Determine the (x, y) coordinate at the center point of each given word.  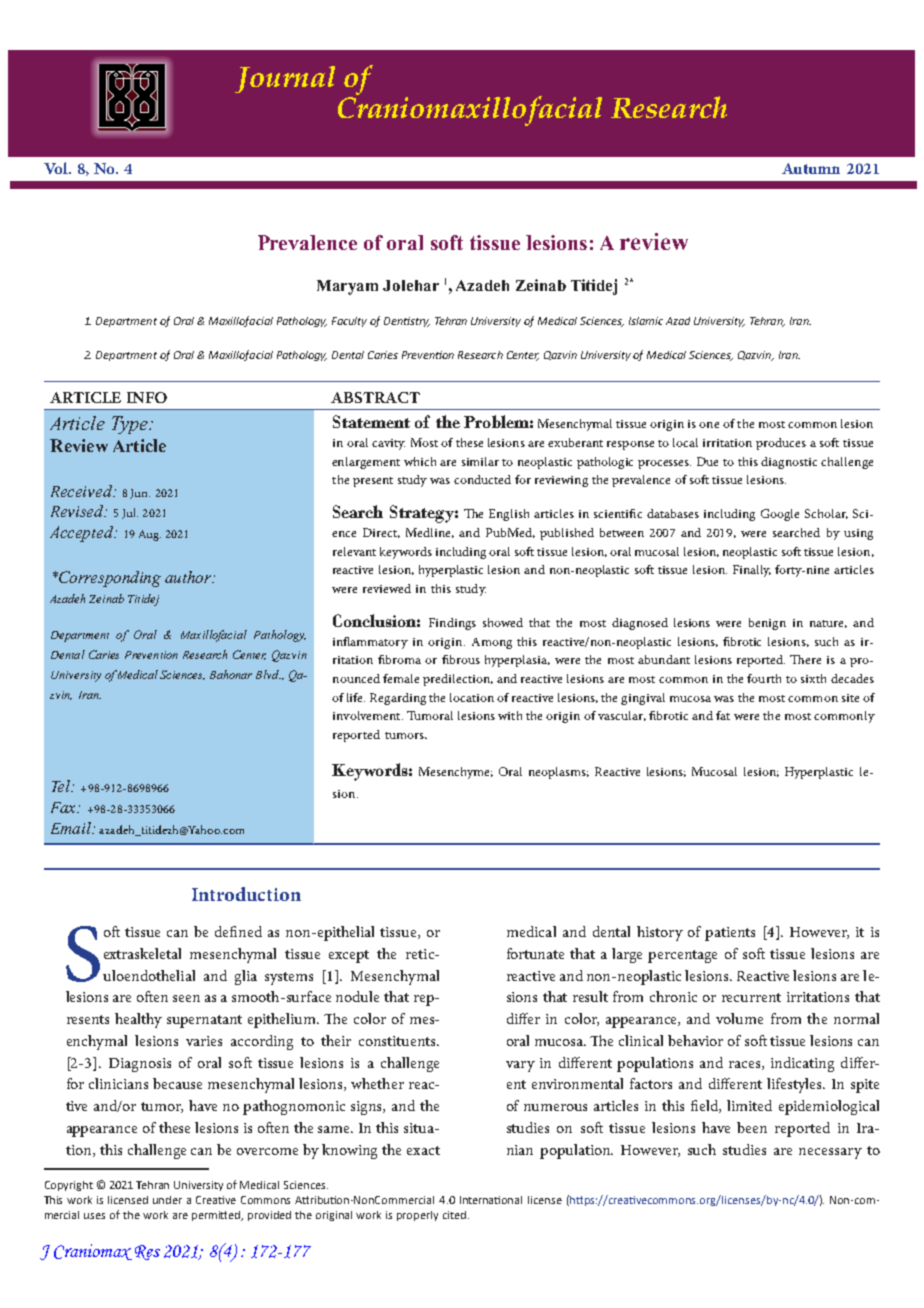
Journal (285, 79)
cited (456, 1215)
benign (767, 624)
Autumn (811, 168)
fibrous (461, 659)
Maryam (347, 287)
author (189, 577)
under (167, 1200)
